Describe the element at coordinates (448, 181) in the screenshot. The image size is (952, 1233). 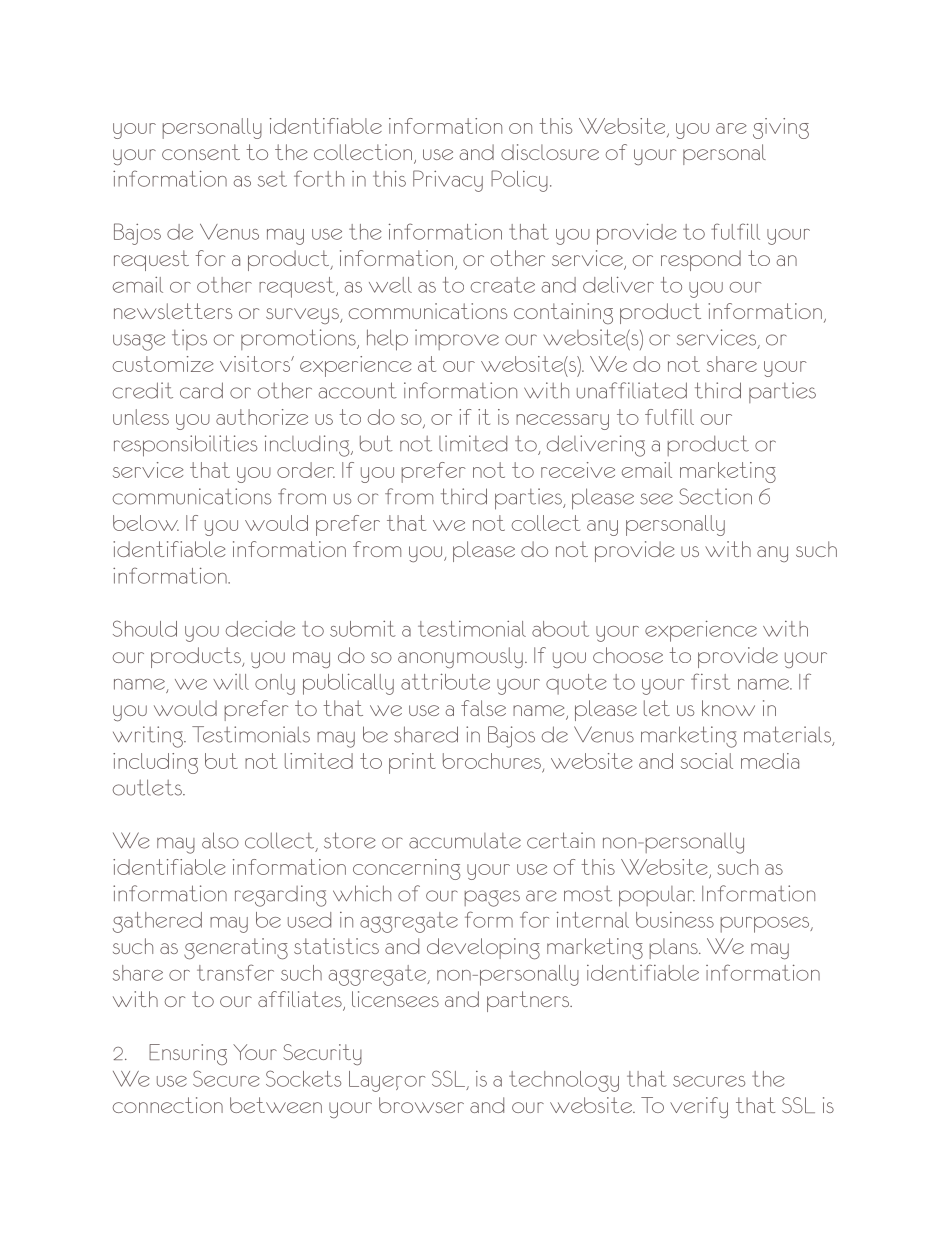
I see `Privacy` at that location.
